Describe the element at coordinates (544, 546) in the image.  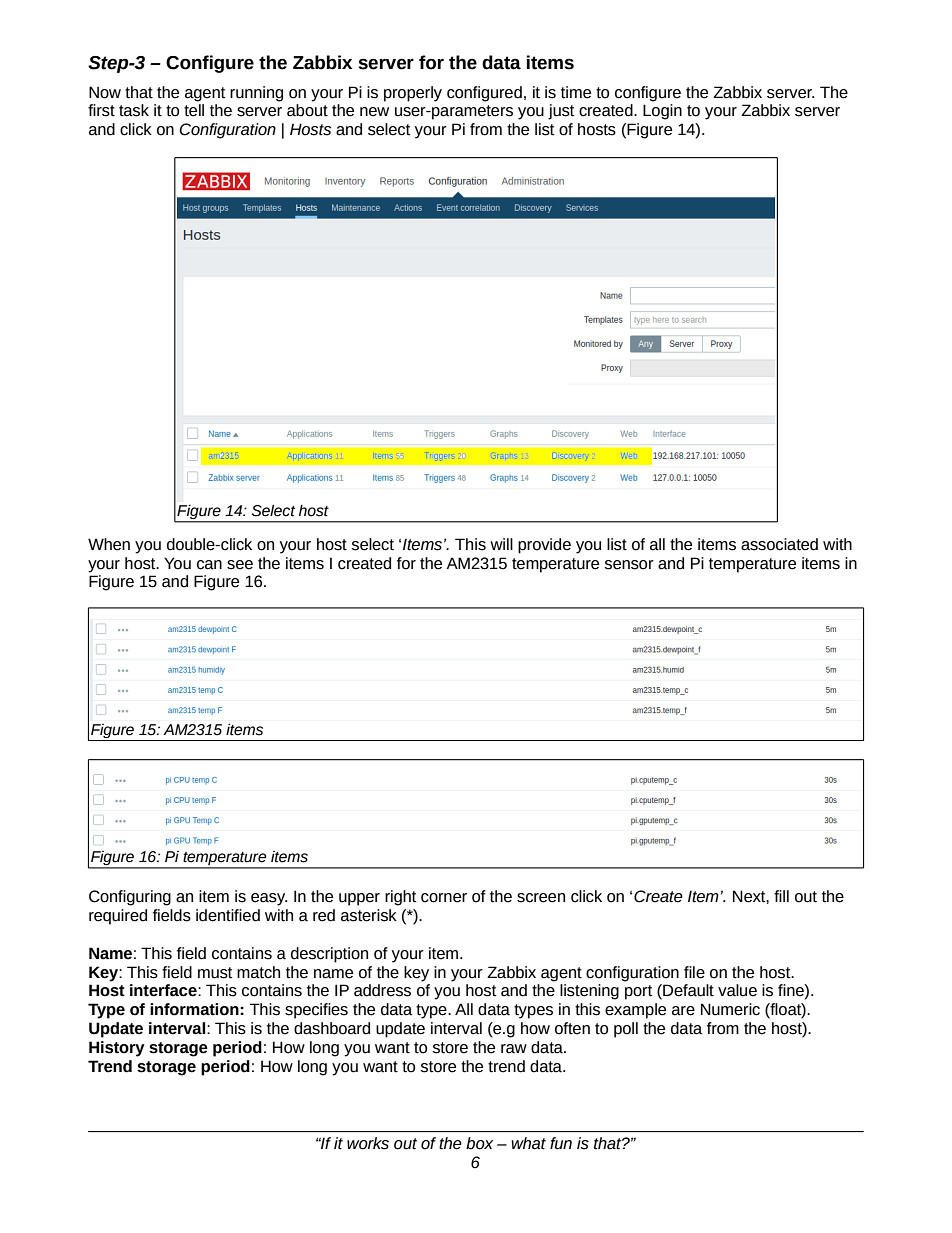
I see `provide` at that location.
